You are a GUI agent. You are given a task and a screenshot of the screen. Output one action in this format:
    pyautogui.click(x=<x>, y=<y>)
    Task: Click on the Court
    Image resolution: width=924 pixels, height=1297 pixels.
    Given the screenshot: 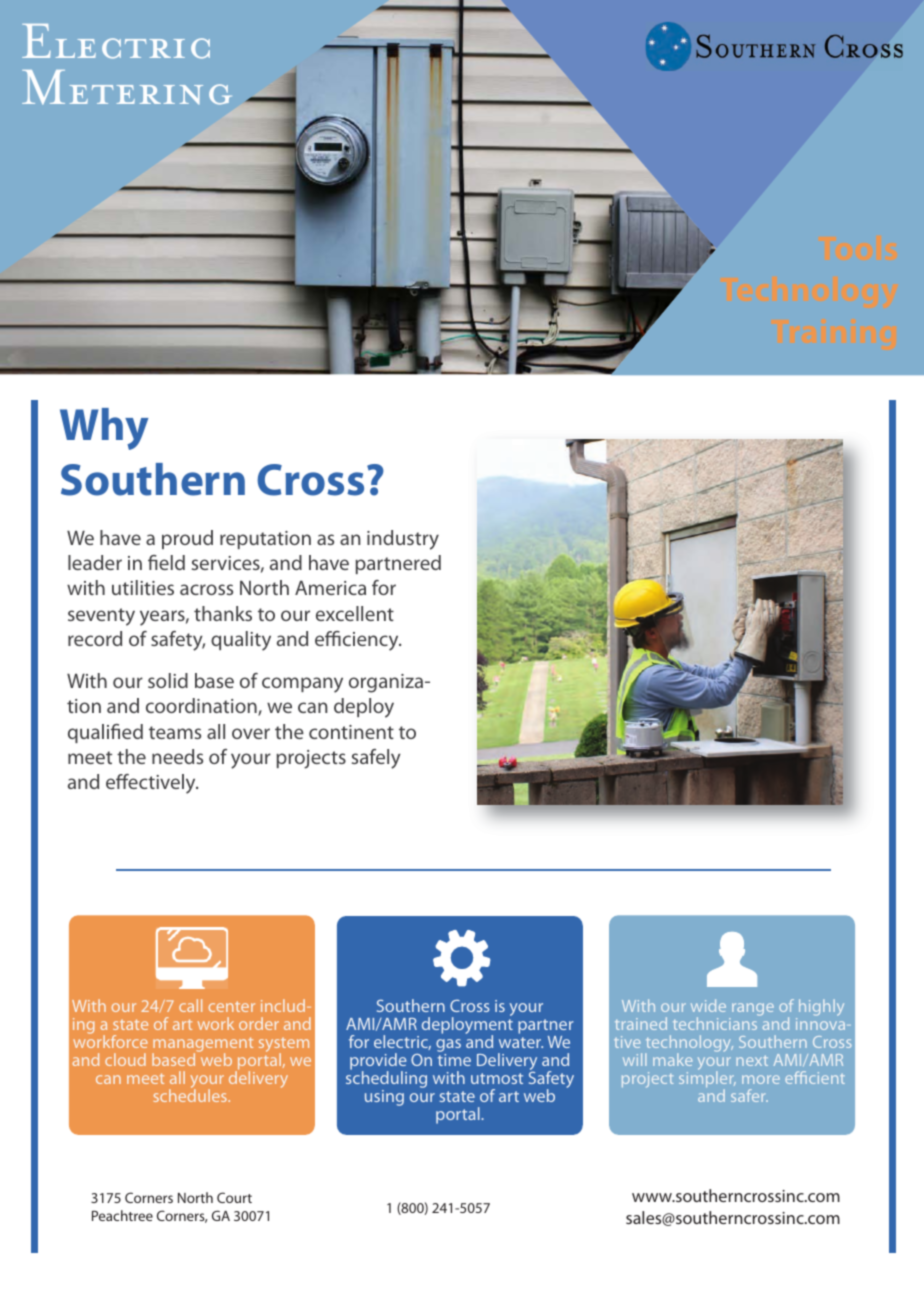 What is the action you would take?
    pyautogui.click(x=234, y=1197)
